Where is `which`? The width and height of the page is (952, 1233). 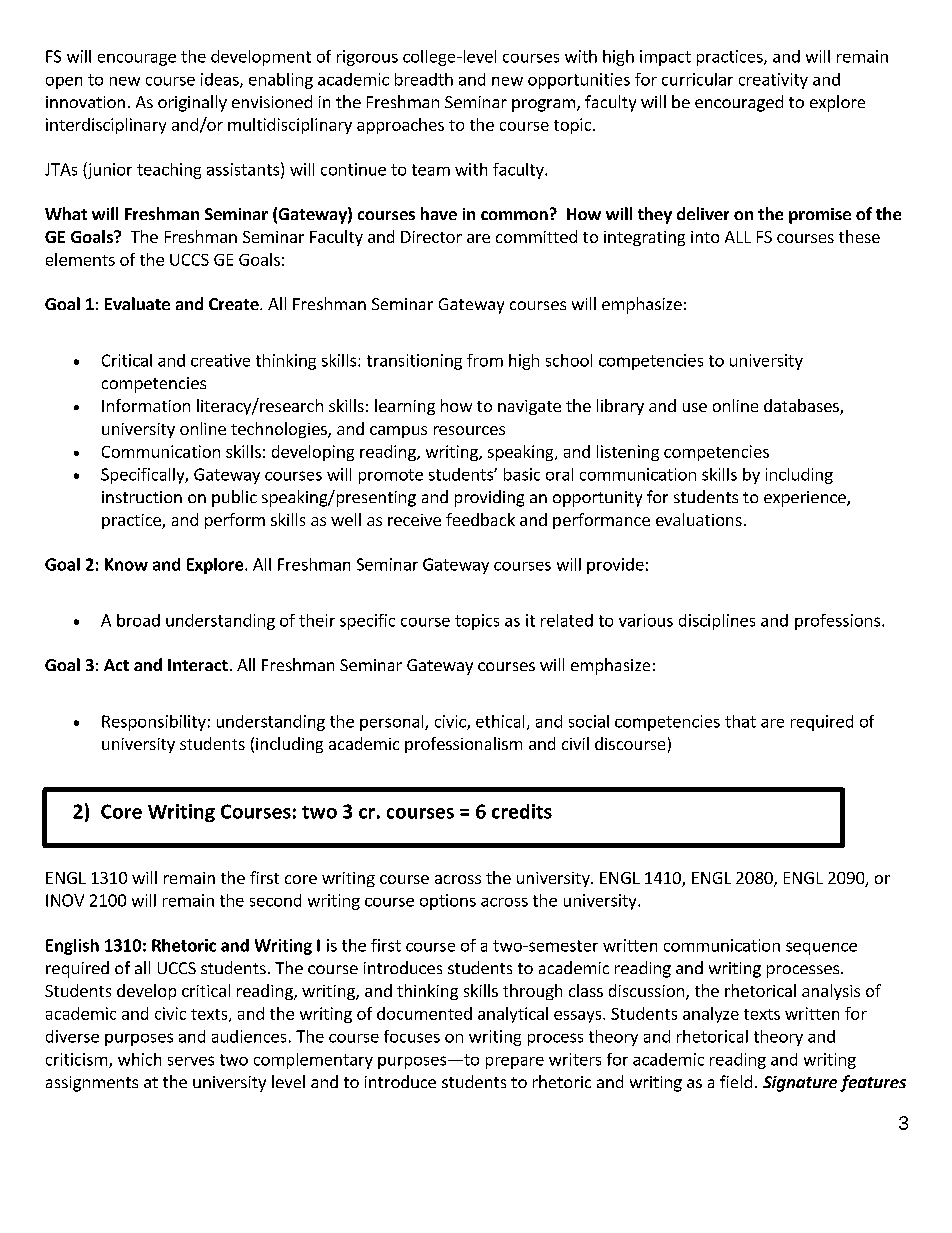
which is located at coordinates (139, 1059).
